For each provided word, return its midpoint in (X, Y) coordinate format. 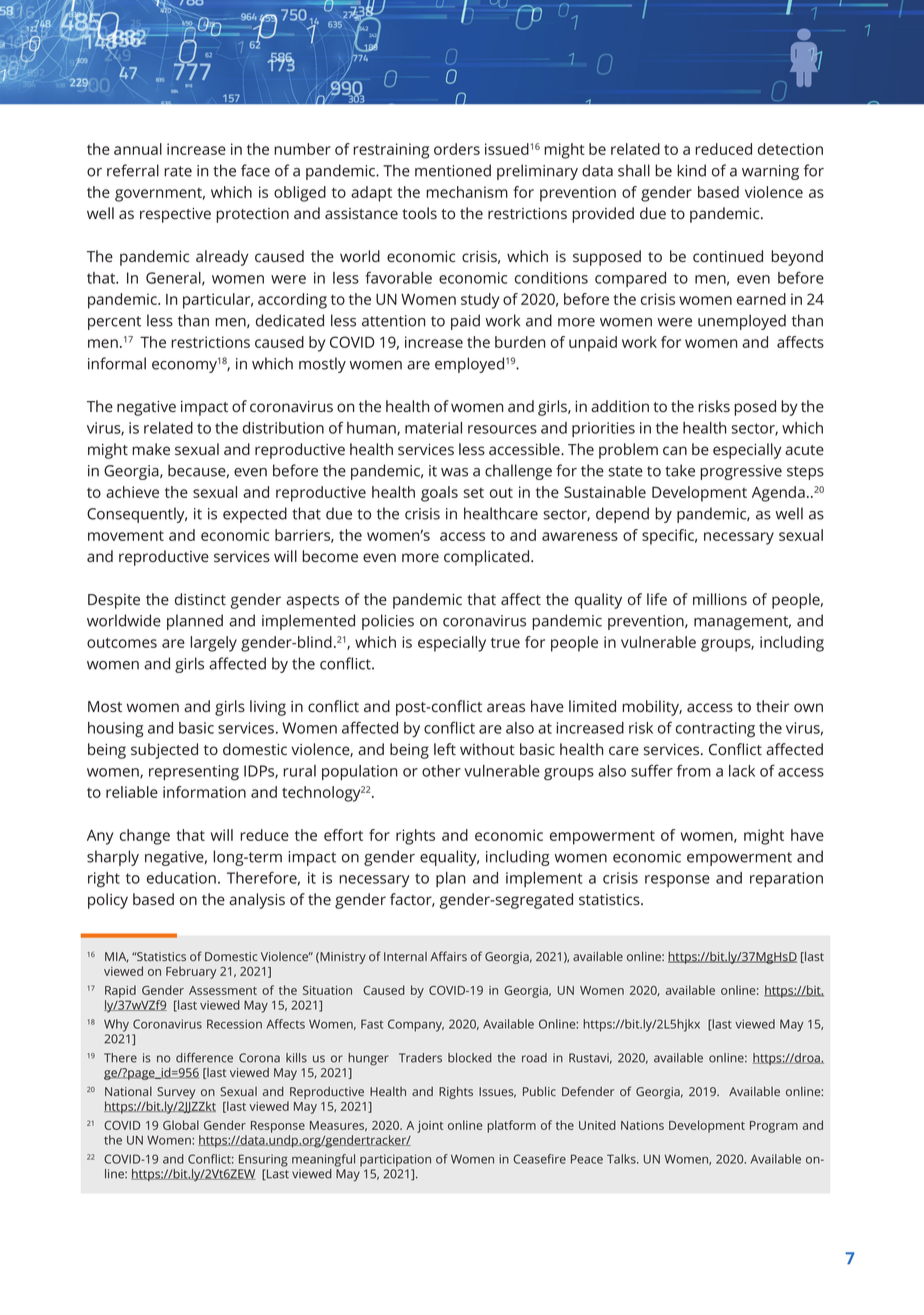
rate (178, 171)
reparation (786, 879)
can (675, 450)
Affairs (448, 956)
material (433, 428)
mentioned (453, 170)
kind (691, 170)
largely (213, 644)
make (151, 449)
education (181, 878)
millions (720, 599)
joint (430, 1127)
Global (181, 1125)
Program (774, 1127)
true (505, 643)
